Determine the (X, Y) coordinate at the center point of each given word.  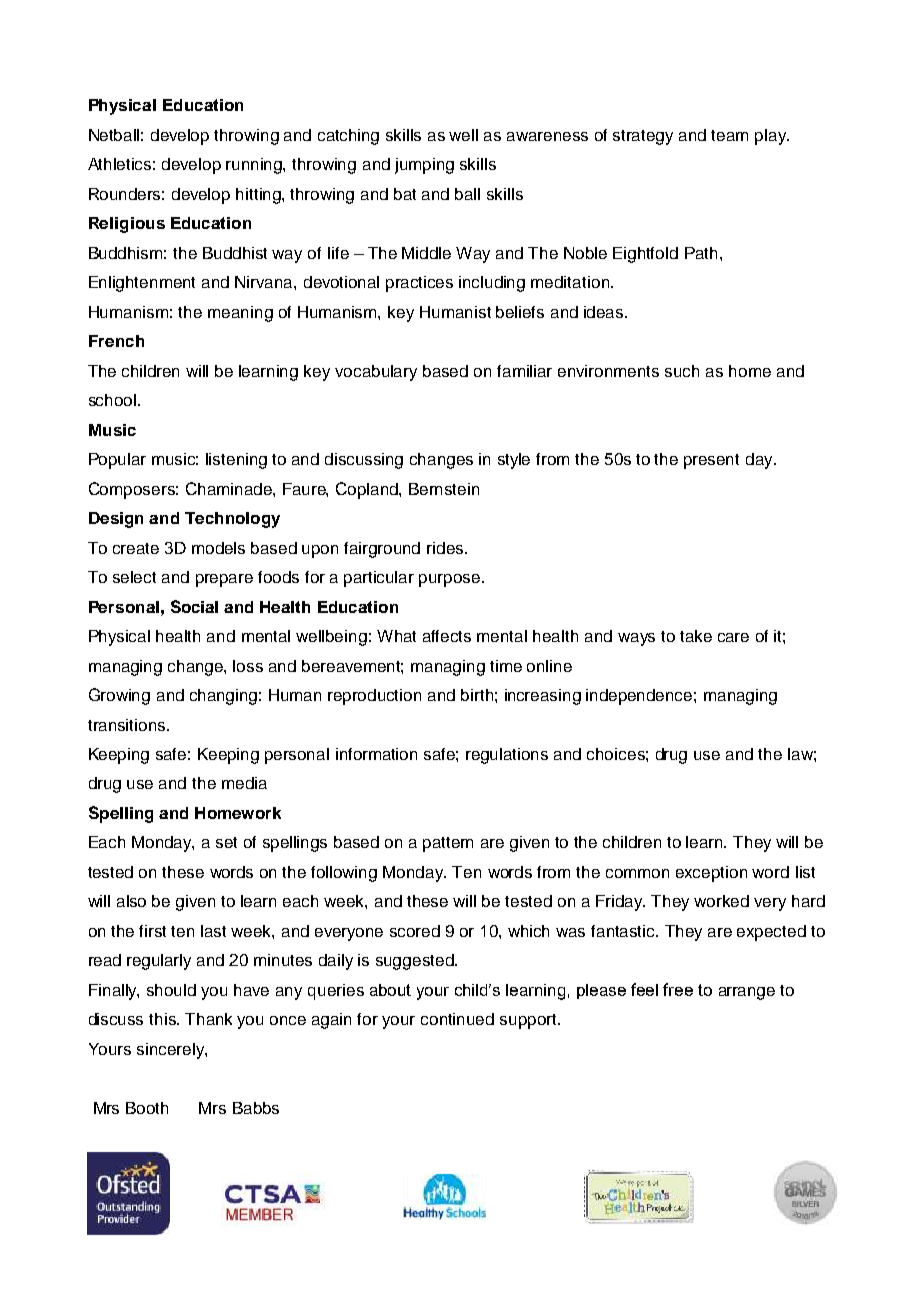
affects (447, 636)
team (729, 135)
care (733, 637)
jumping (424, 166)
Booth (147, 1108)
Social (194, 606)
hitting (259, 196)
